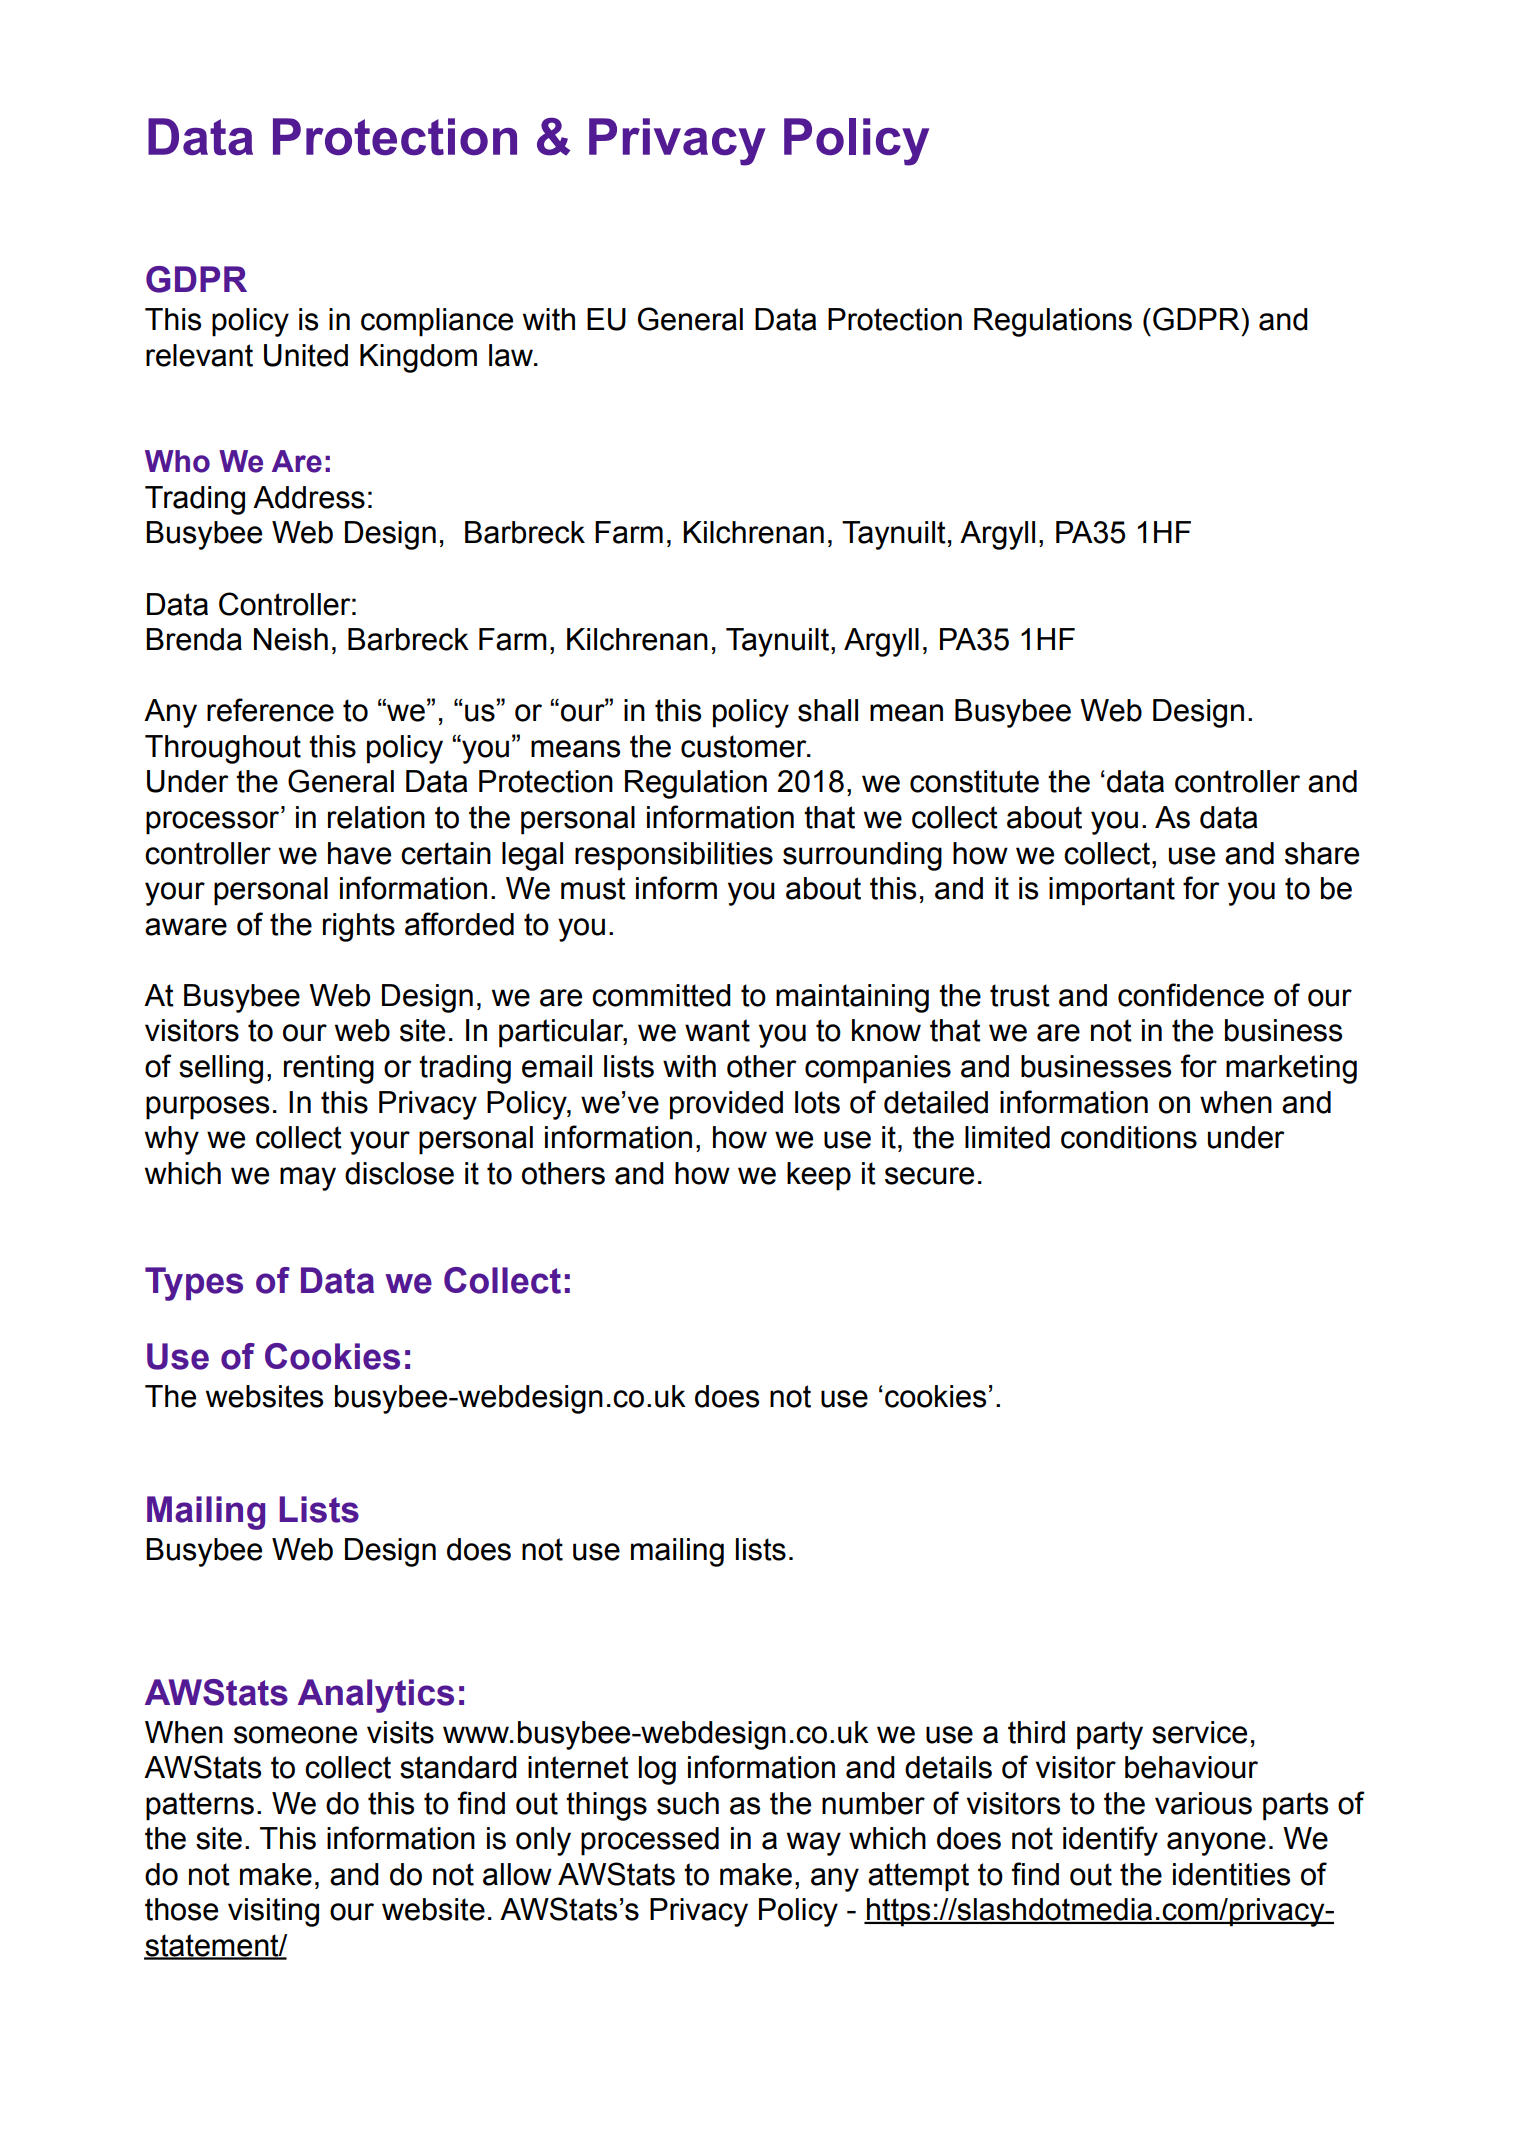 Image resolution: width=1513 pixels, height=2139 pixels. I want to click on shall, so click(828, 710).
